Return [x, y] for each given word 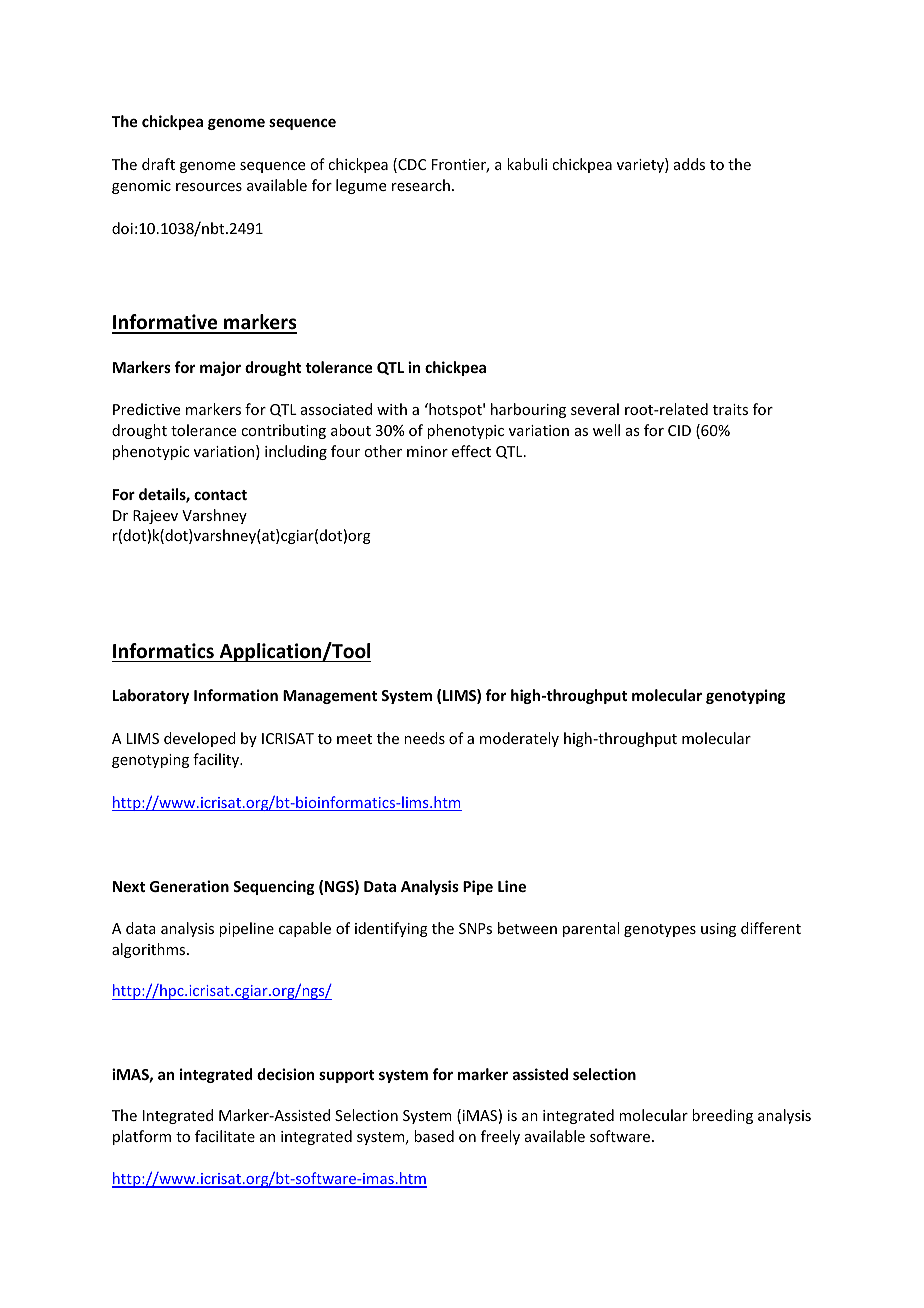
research [421, 185]
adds [689, 164]
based [434, 1136]
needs [424, 738]
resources [209, 187]
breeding [722, 1116]
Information [236, 695]
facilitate [225, 1136]
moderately [519, 739]
